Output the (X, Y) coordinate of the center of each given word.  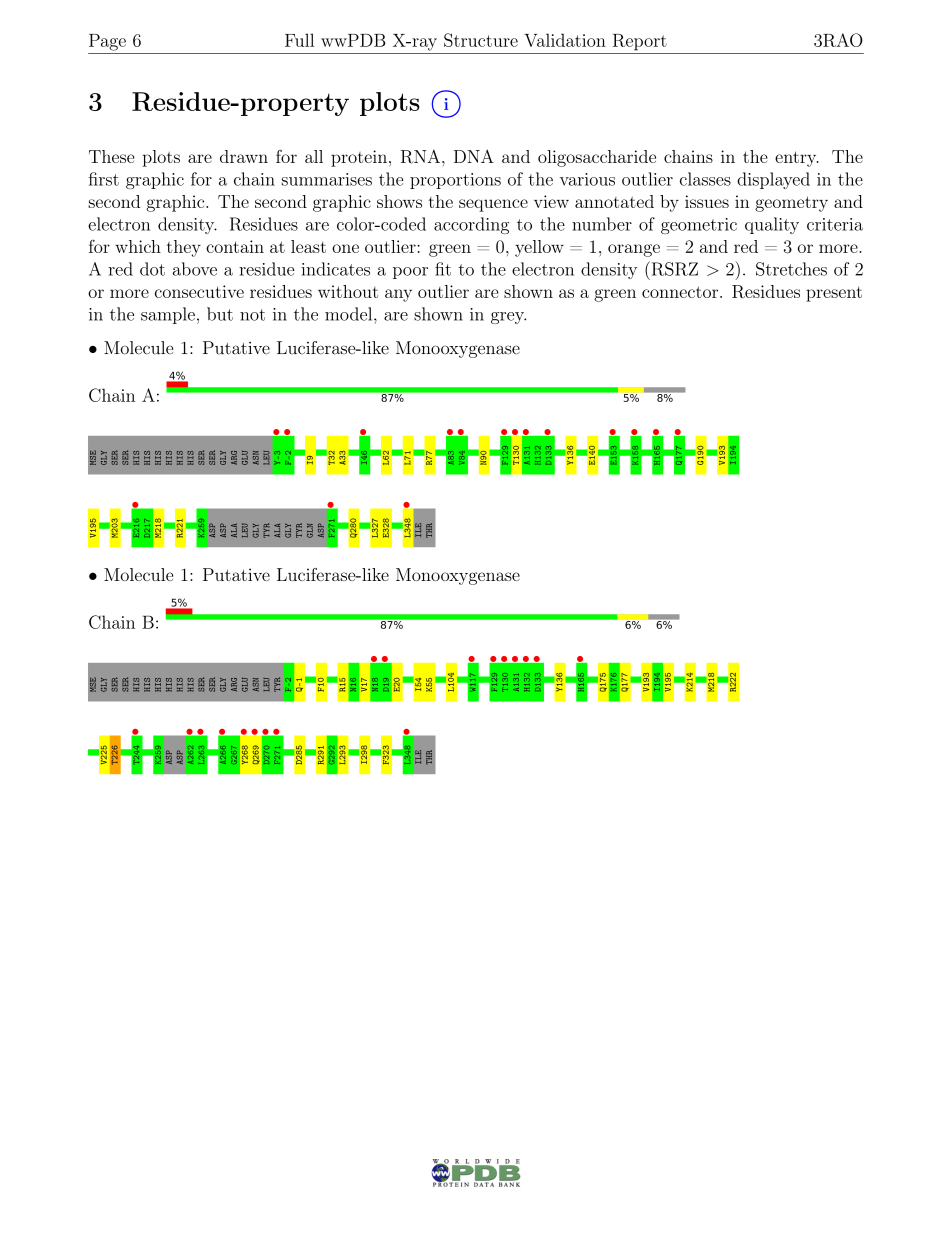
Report (640, 42)
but (220, 314)
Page (107, 42)
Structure (481, 40)
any (398, 295)
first (104, 179)
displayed (773, 180)
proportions (455, 181)
